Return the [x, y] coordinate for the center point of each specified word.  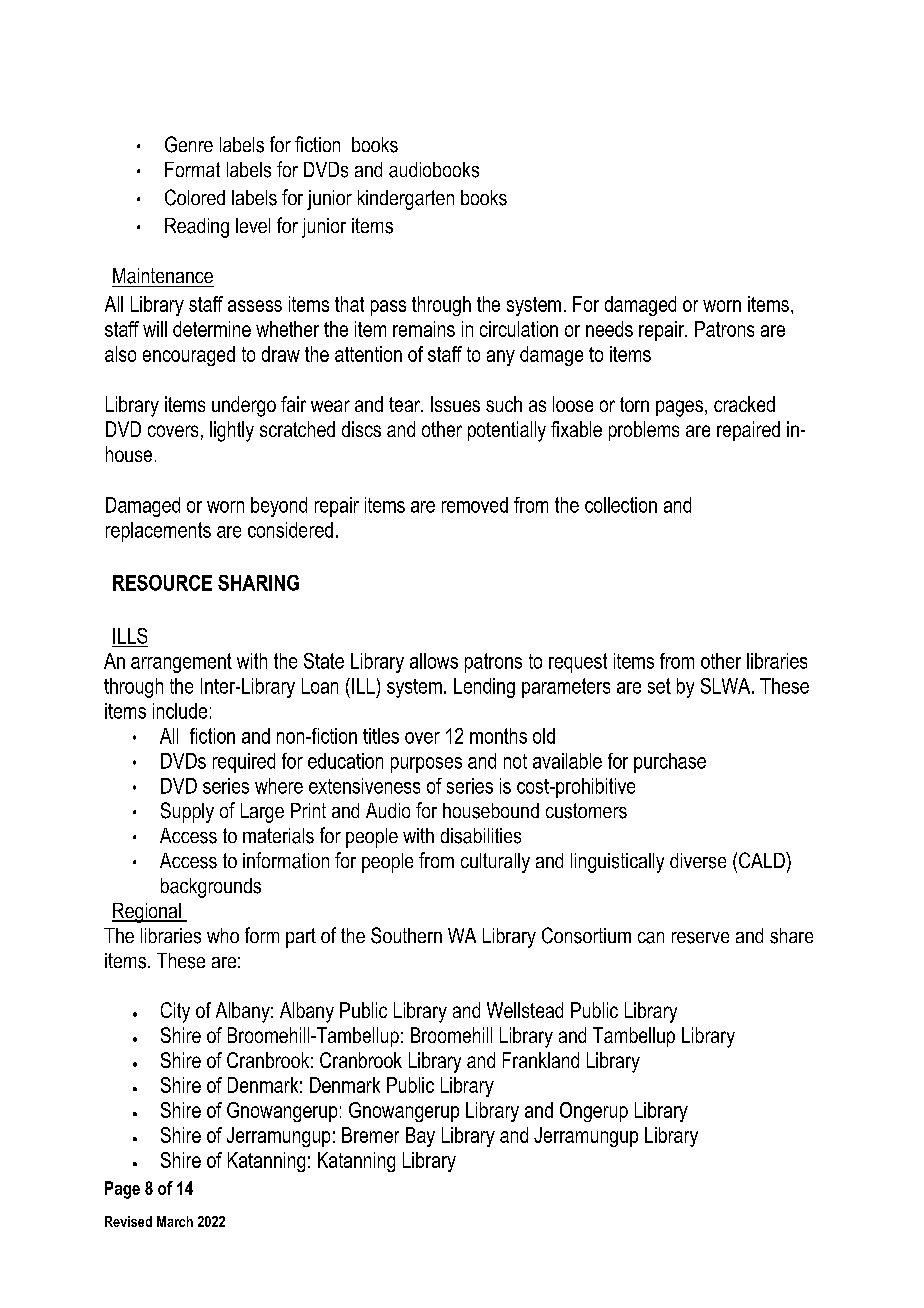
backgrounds [211, 888]
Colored [195, 197]
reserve [700, 938]
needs [609, 329]
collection [621, 505]
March [175, 1221]
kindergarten [406, 200]
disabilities [481, 836]
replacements [158, 532]
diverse [698, 861]
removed [475, 505]
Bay [420, 1137]
